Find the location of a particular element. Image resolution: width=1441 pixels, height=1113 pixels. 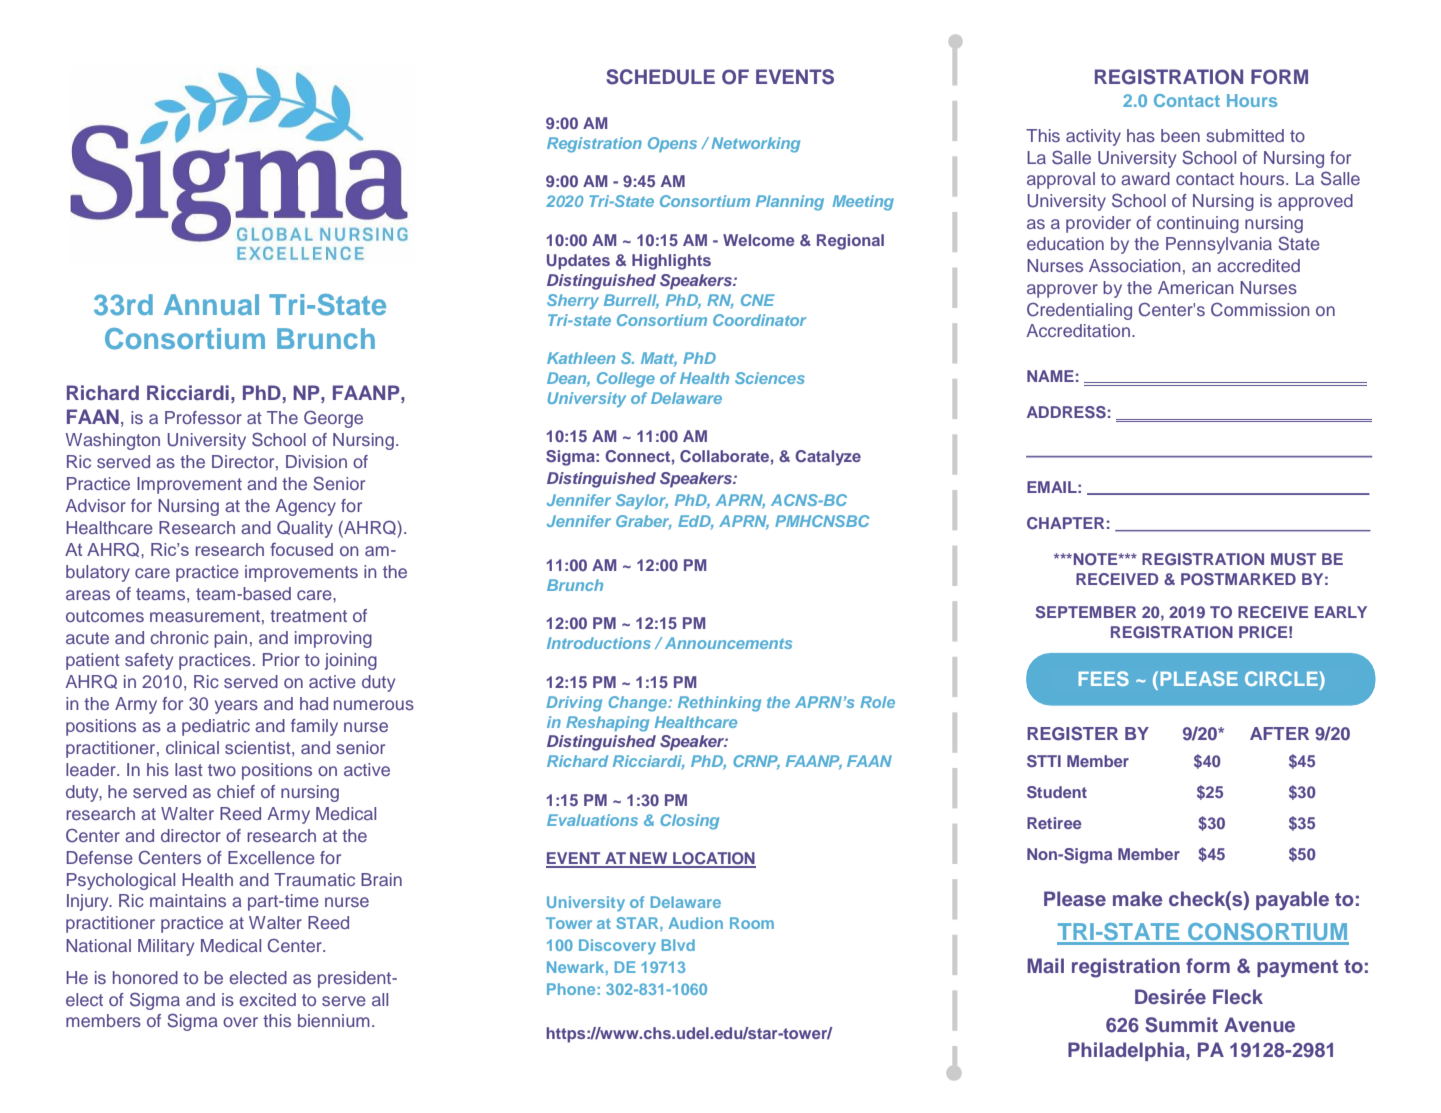

Blvd is located at coordinates (678, 945).
